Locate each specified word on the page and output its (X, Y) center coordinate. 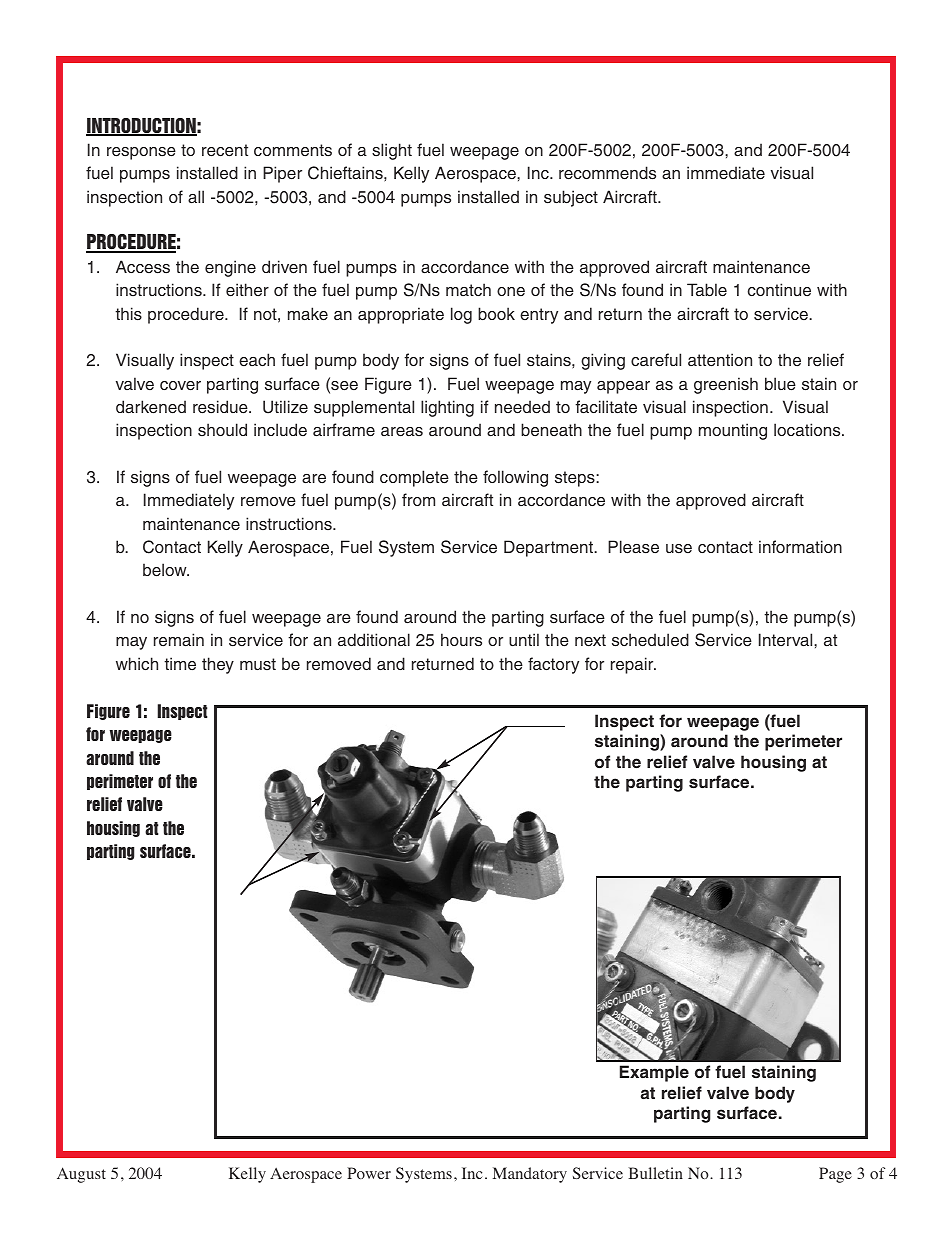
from (418, 499)
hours (461, 640)
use (679, 549)
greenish (726, 385)
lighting (447, 408)
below (166, 570)
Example (654, 1073)
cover (180, 386)
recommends (607, 173)
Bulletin (655, 1173)
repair (633, 665)
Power (369, 1173)
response (141, 153)
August (81, 1175)
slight (392, 151)
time (180, 663)
